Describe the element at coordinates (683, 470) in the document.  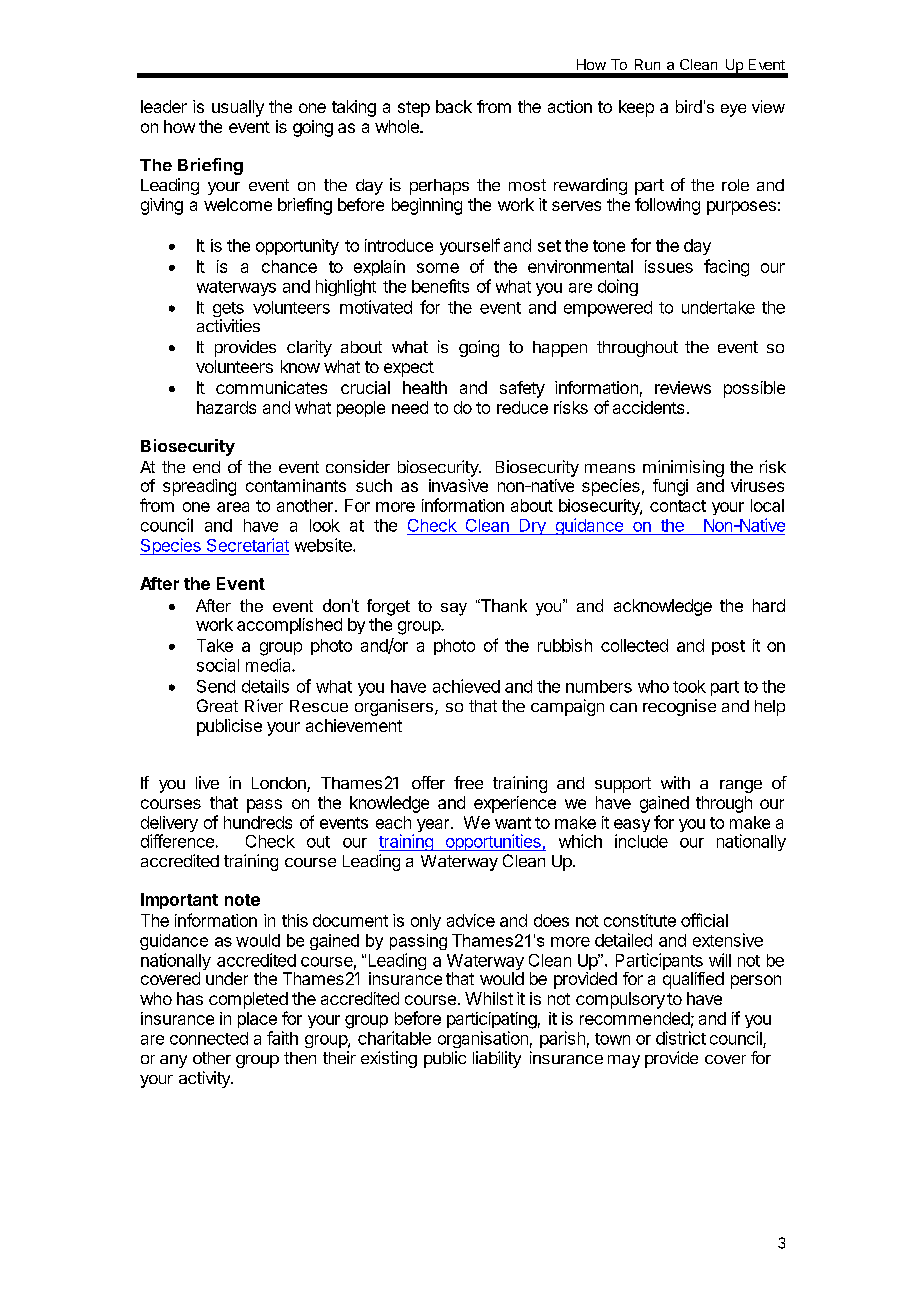
I see `minimising` at that location.
